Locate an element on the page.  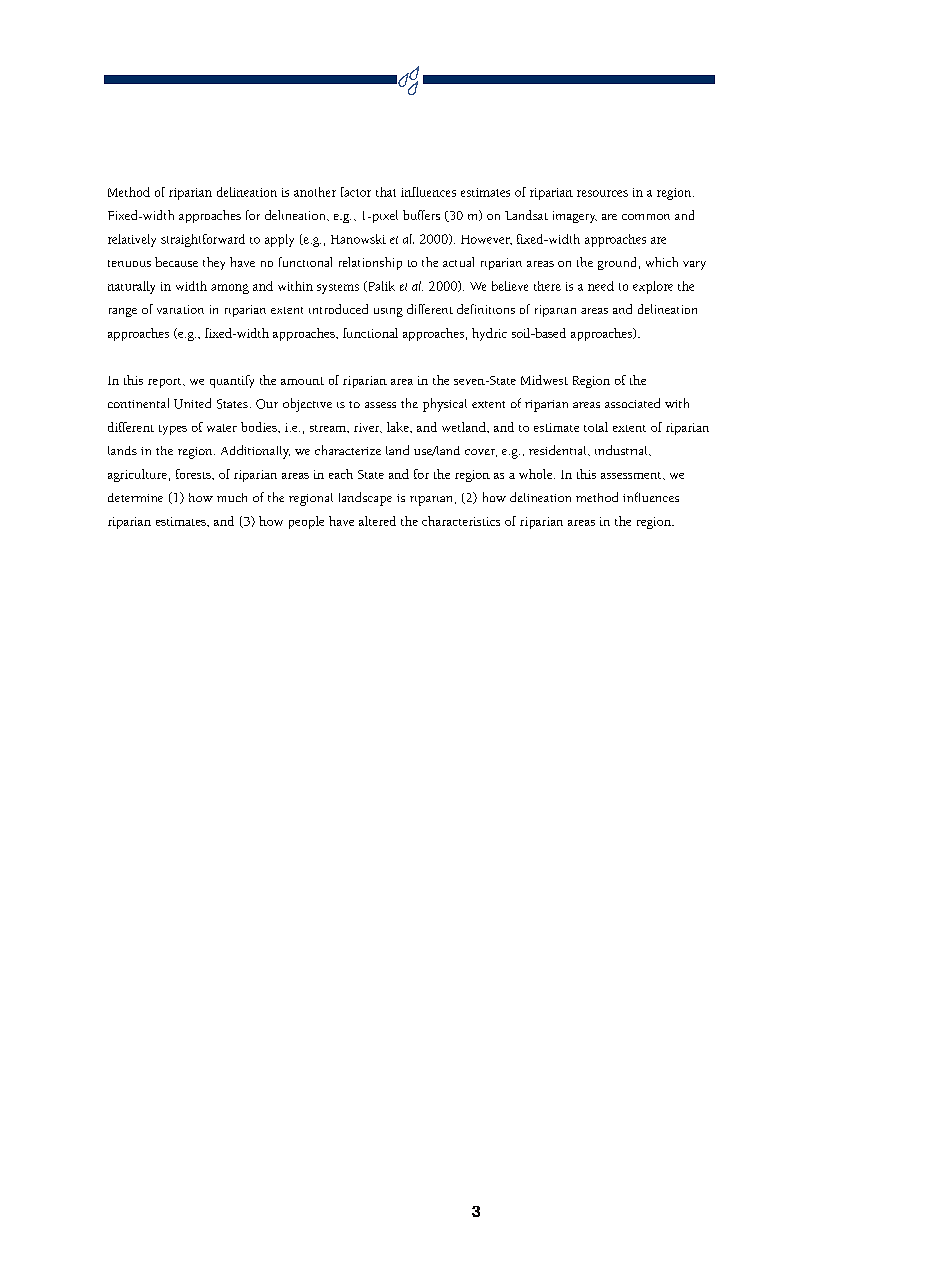
another is located at coordinates (315, 192).
